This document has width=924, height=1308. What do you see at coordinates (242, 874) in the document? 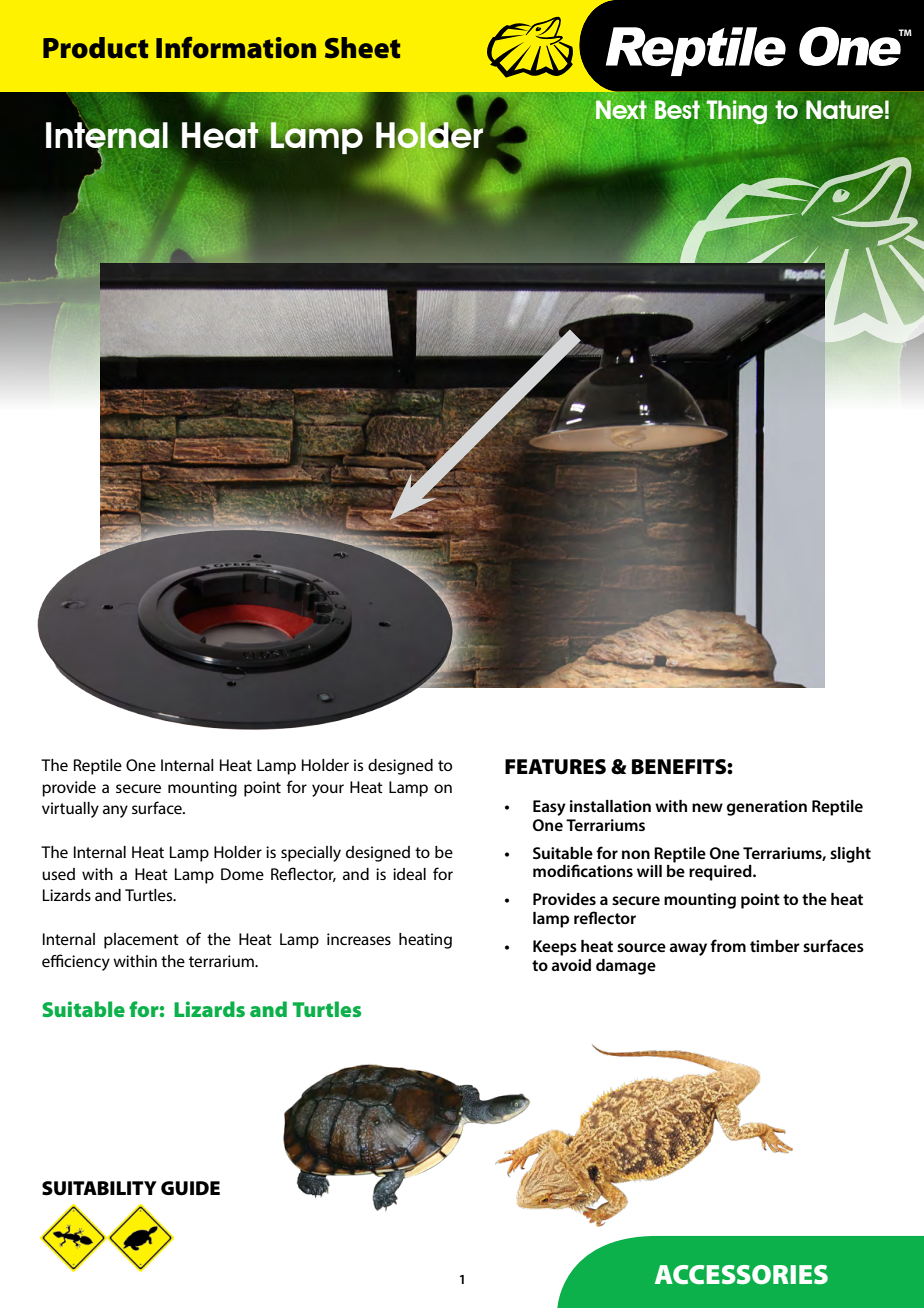
I see `Dome` at bounding box center [242, 874].
